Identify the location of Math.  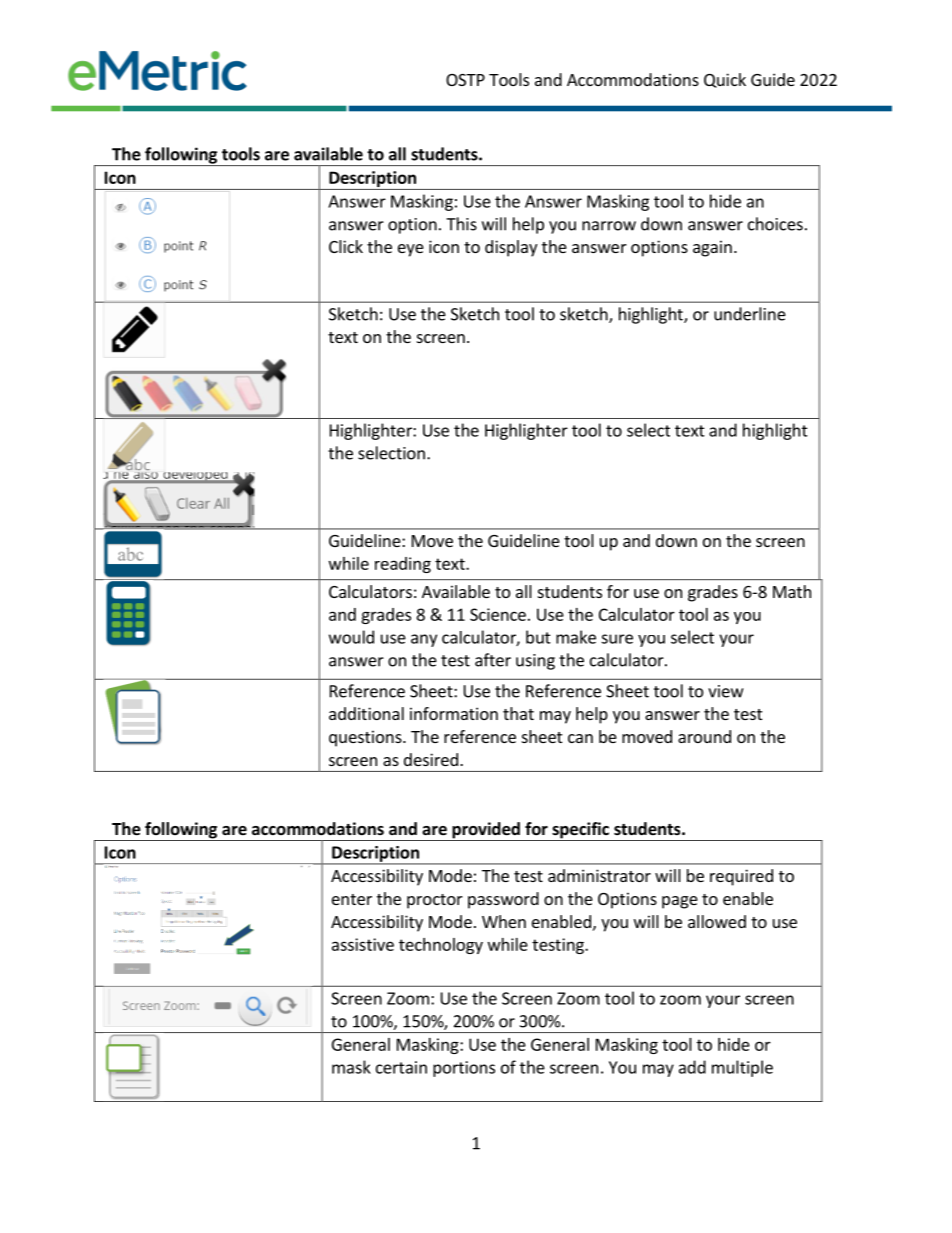
(792, 591).
